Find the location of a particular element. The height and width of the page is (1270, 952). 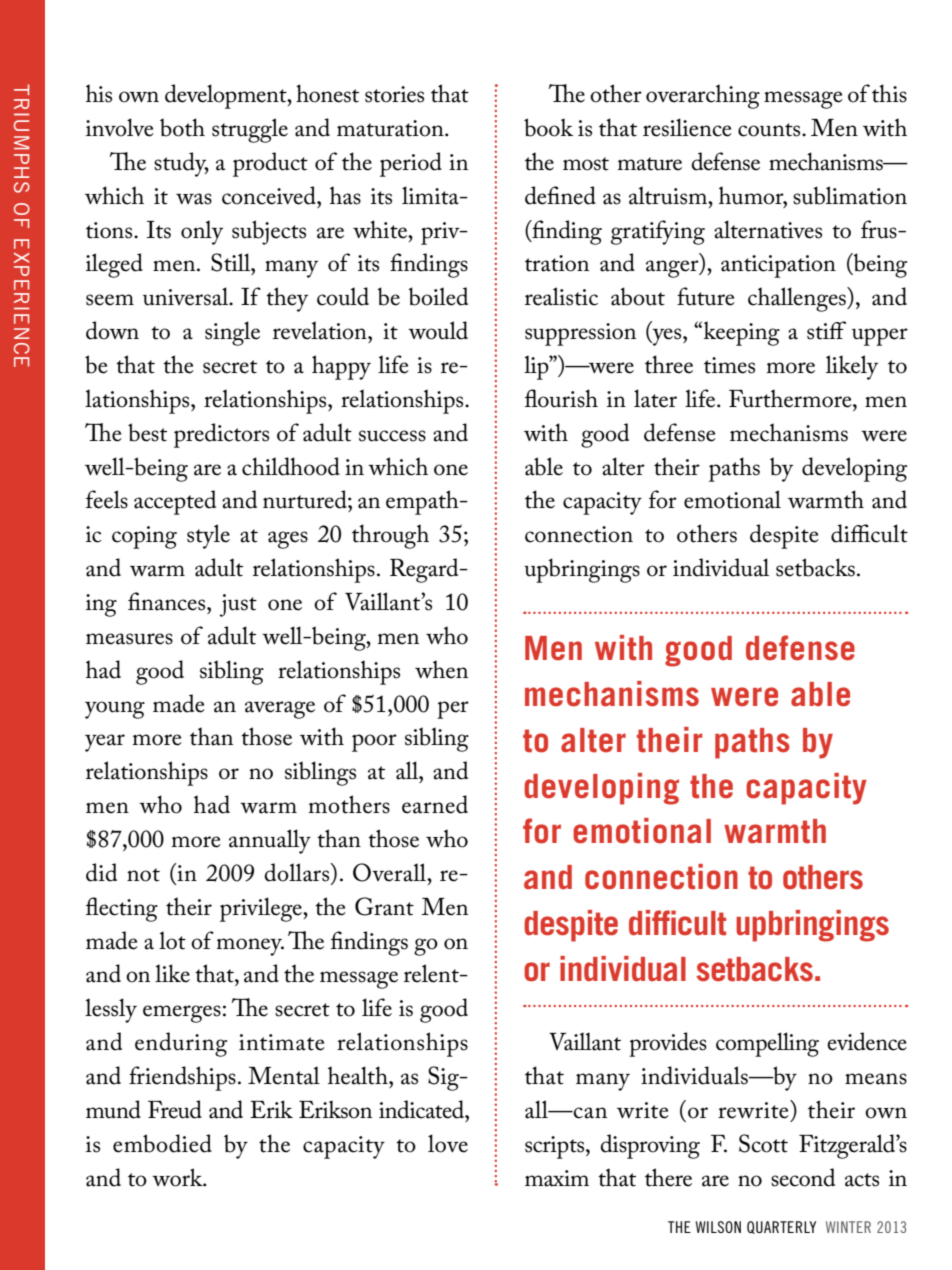

compelling is located at coordinates (767, 1044).
